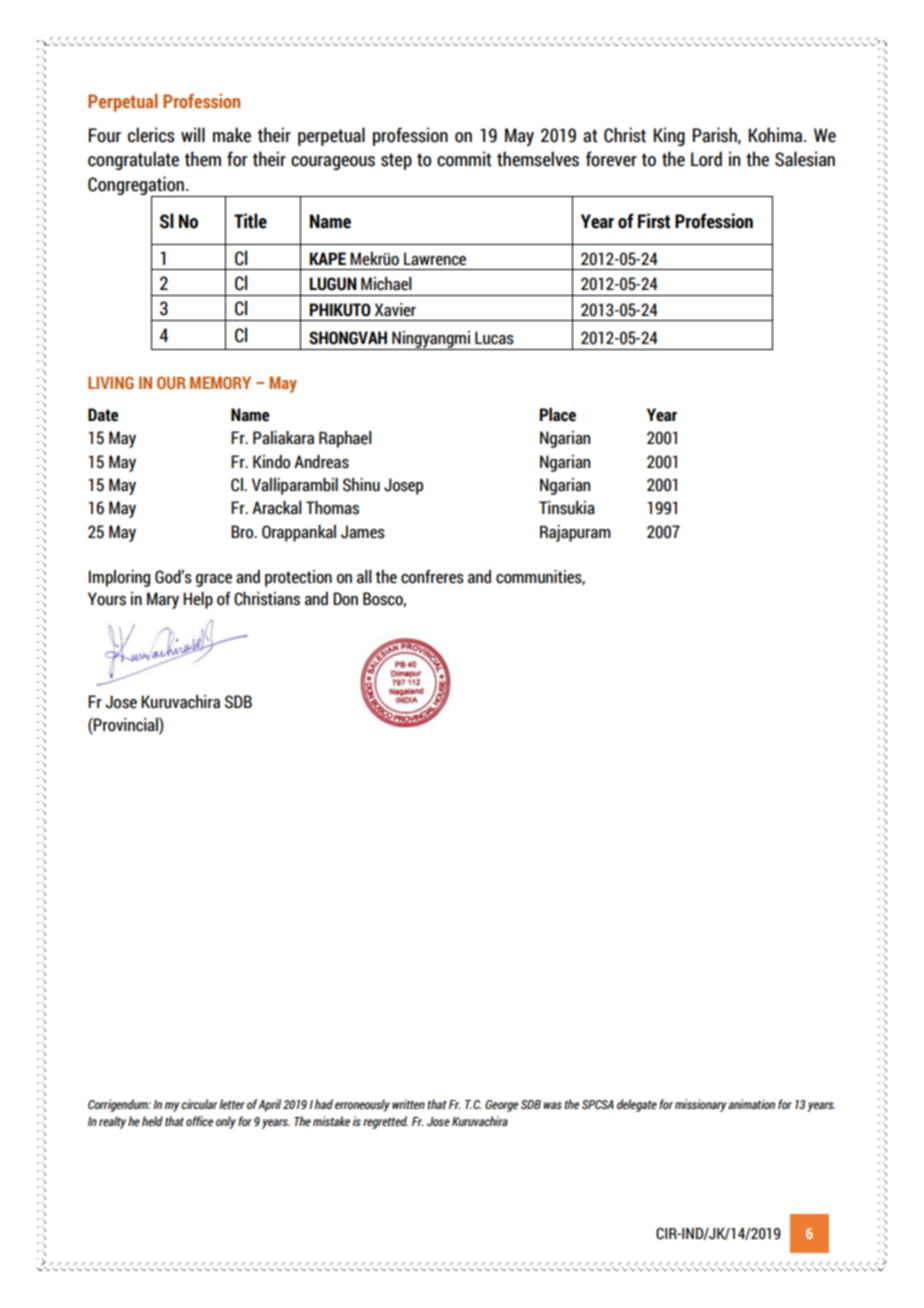  I want to click on Place, so click(557, 415).
